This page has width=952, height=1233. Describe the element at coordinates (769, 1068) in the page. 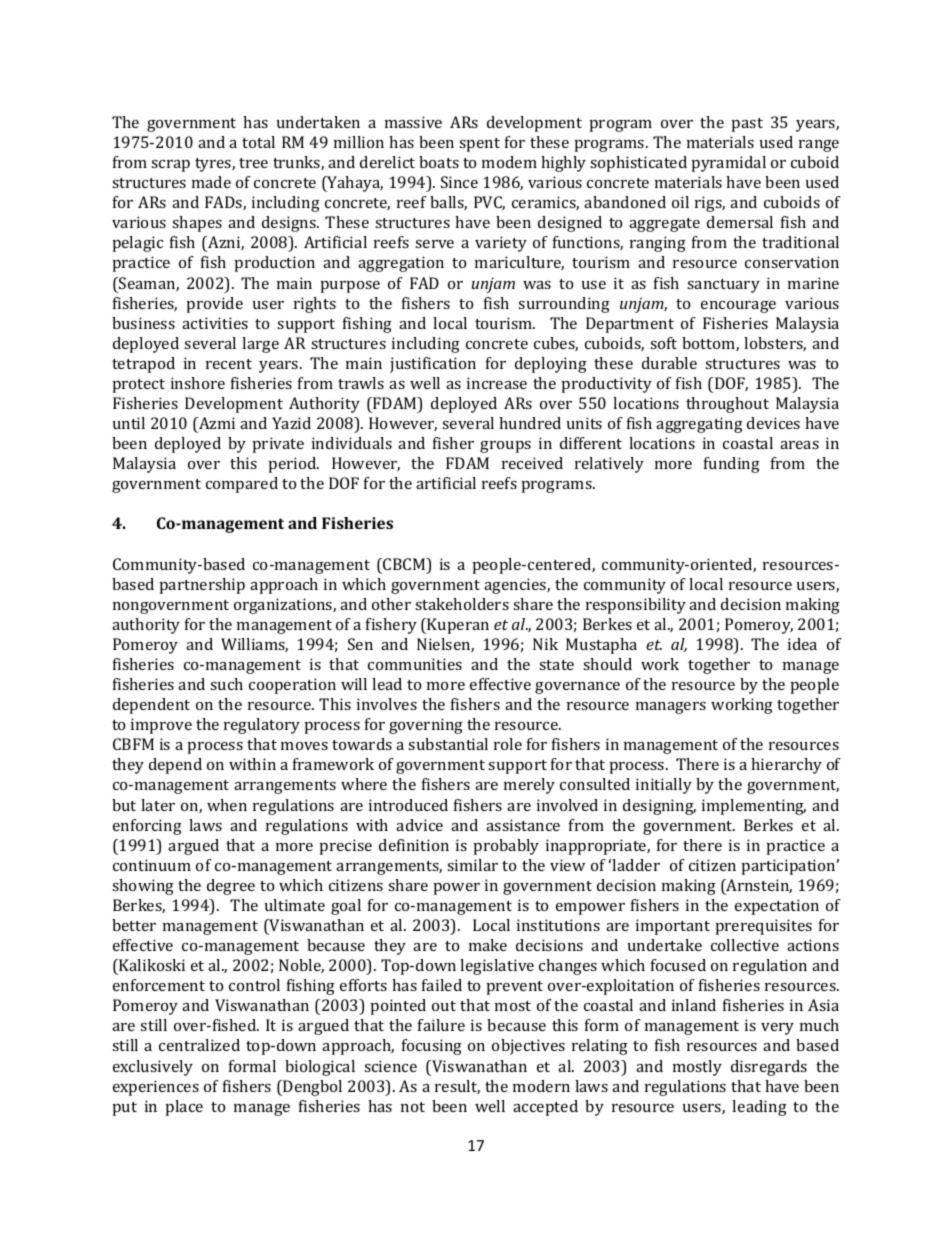

I see `disregards` at that location.
